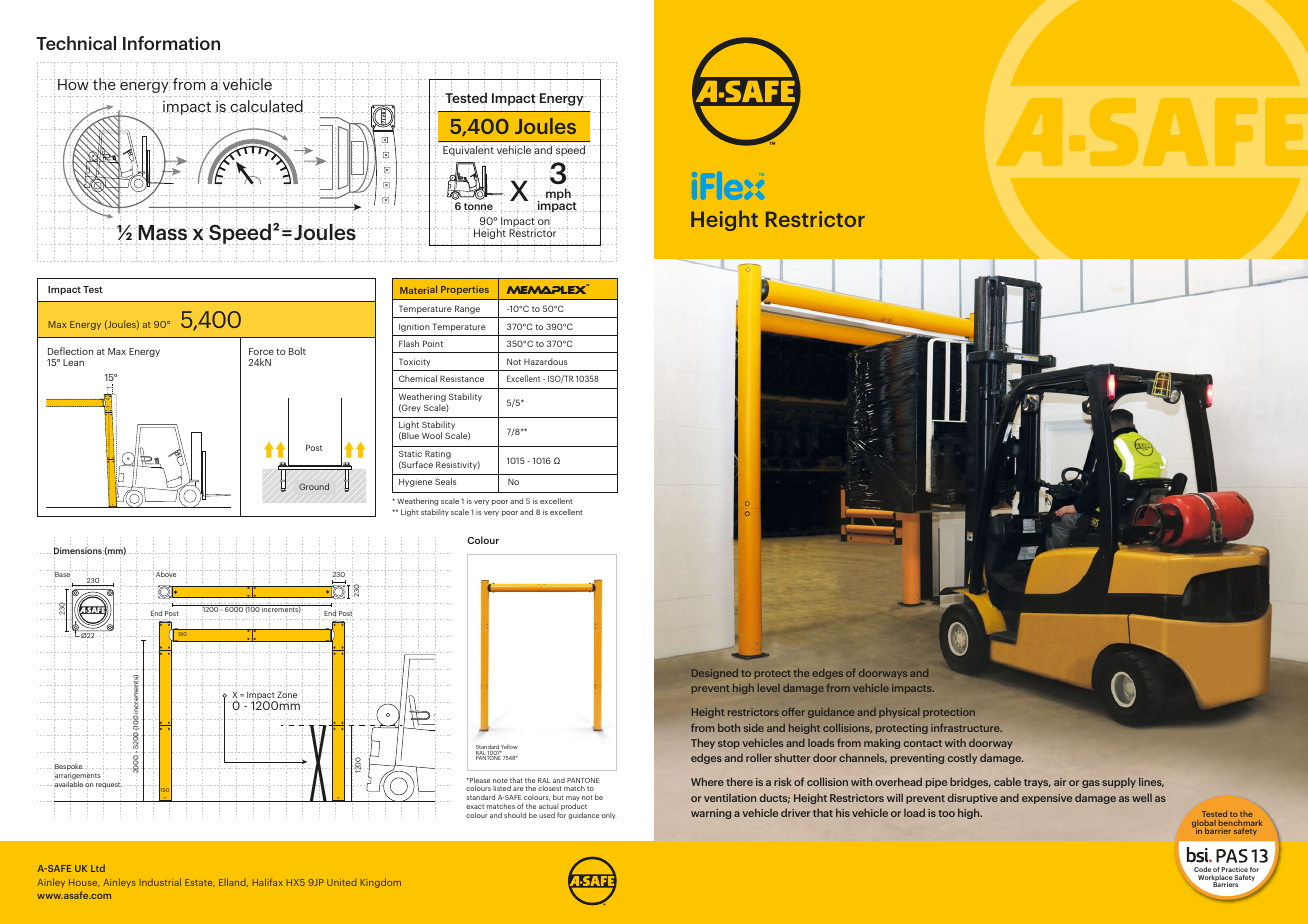 The image size is (1308, 924). I want to click on Wool, so click(432, 435).
